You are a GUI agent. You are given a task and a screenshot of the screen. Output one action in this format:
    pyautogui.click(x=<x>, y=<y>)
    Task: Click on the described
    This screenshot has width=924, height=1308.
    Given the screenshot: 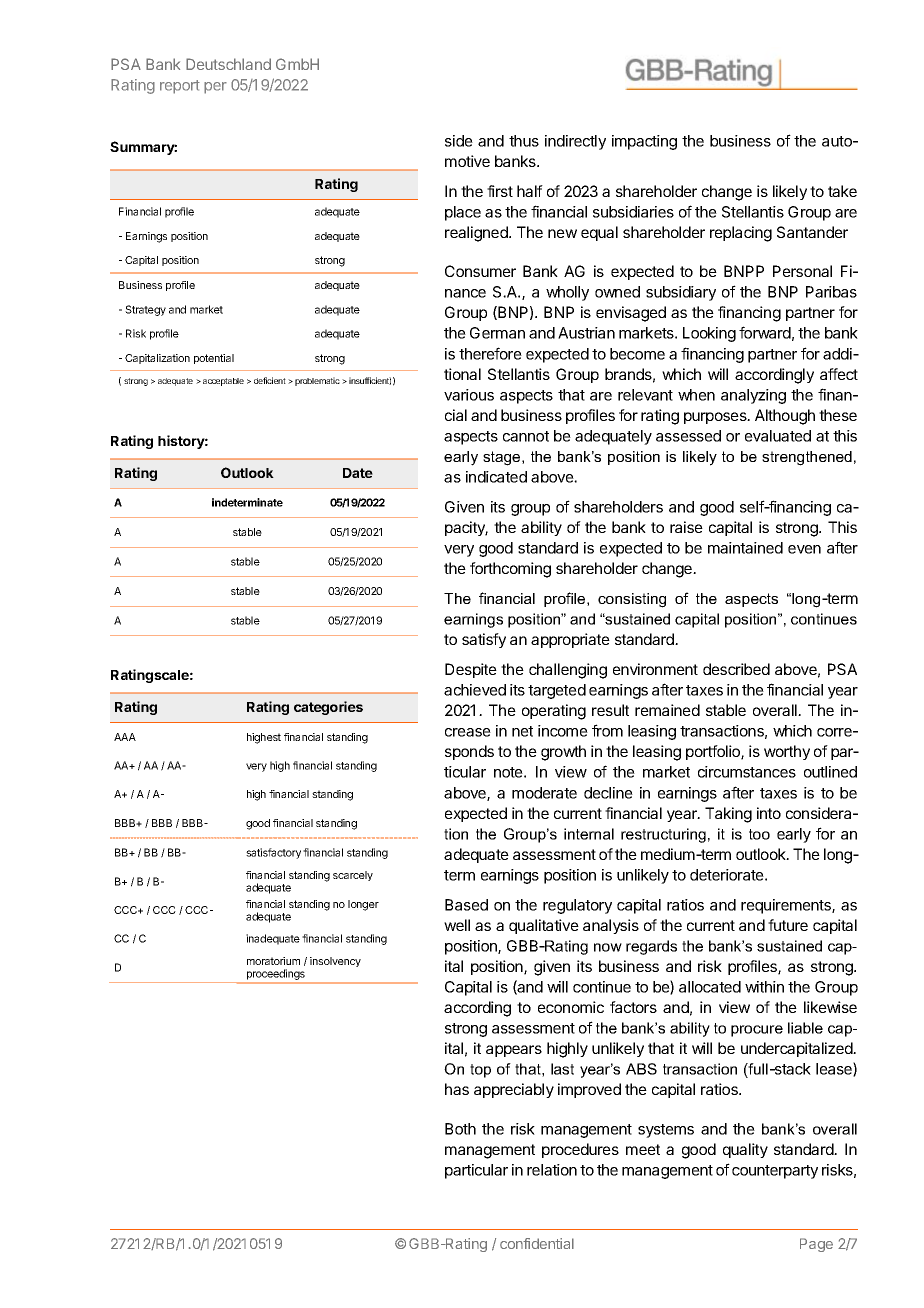 What is the action you would take?
    pyautogui.click(x=736, y=669)
